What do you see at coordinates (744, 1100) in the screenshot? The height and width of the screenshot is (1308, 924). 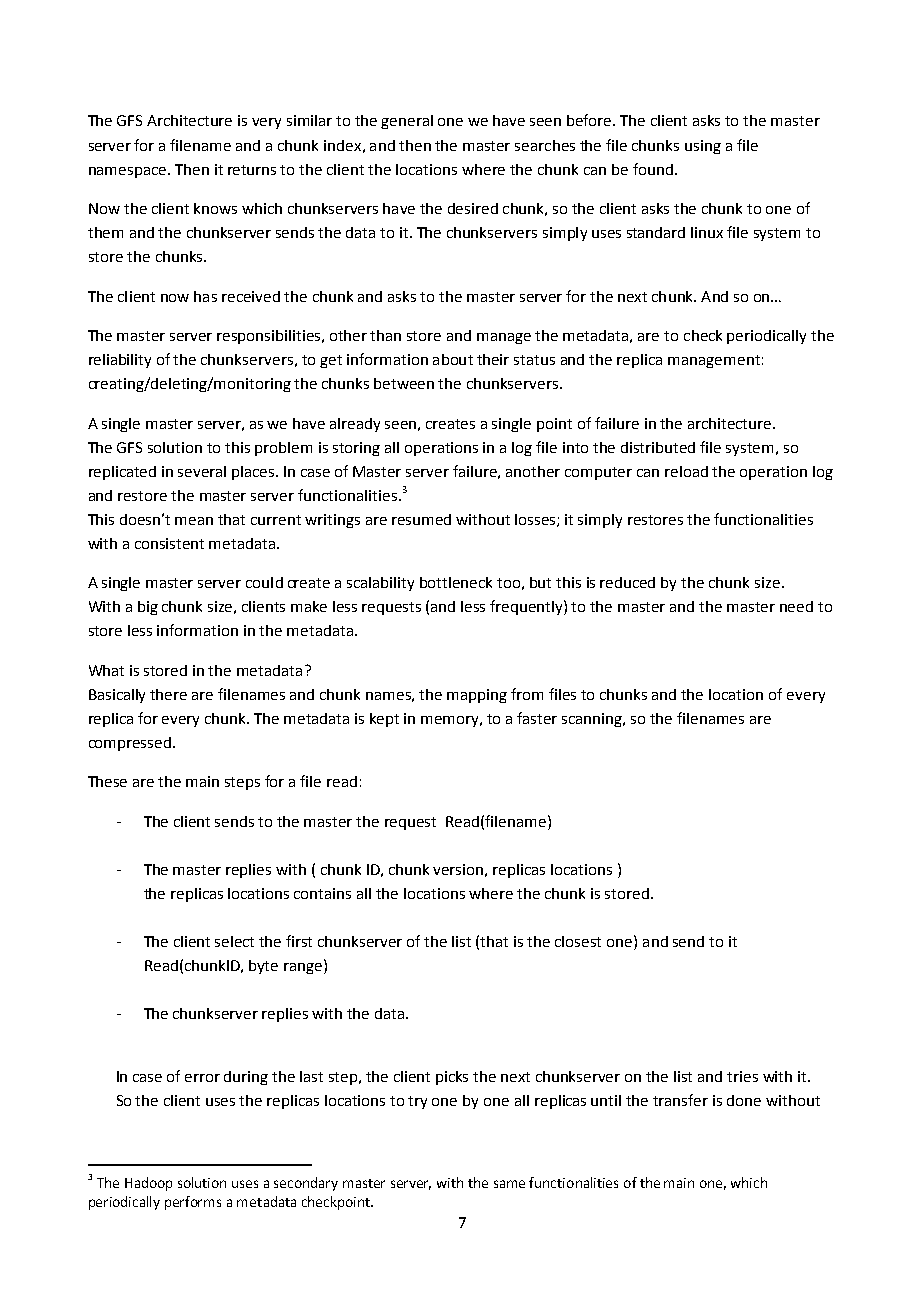 I see `done` at bounding box center [744, 1100].
